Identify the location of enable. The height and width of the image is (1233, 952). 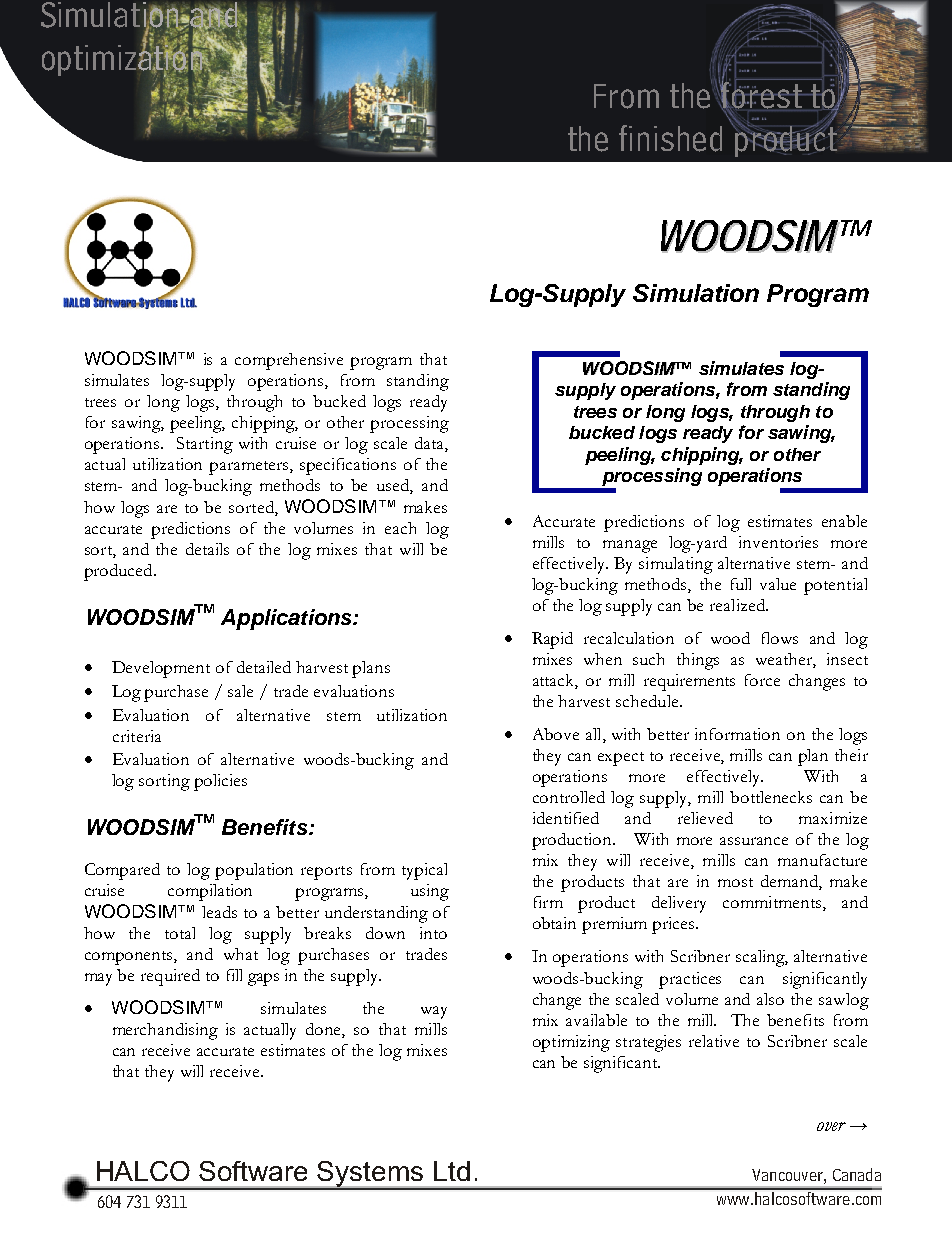
(844, 521).
